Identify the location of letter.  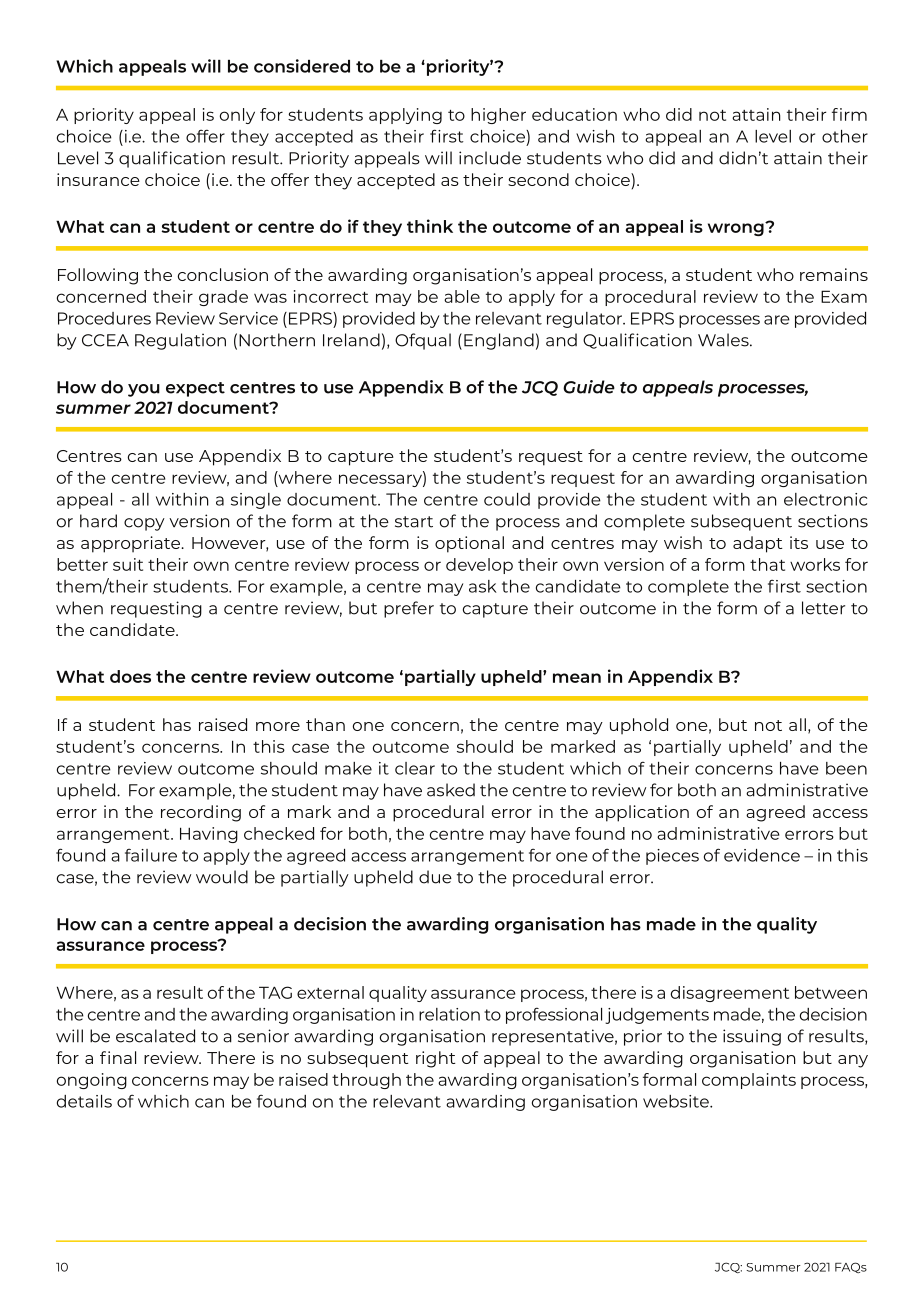
(823, 608).
